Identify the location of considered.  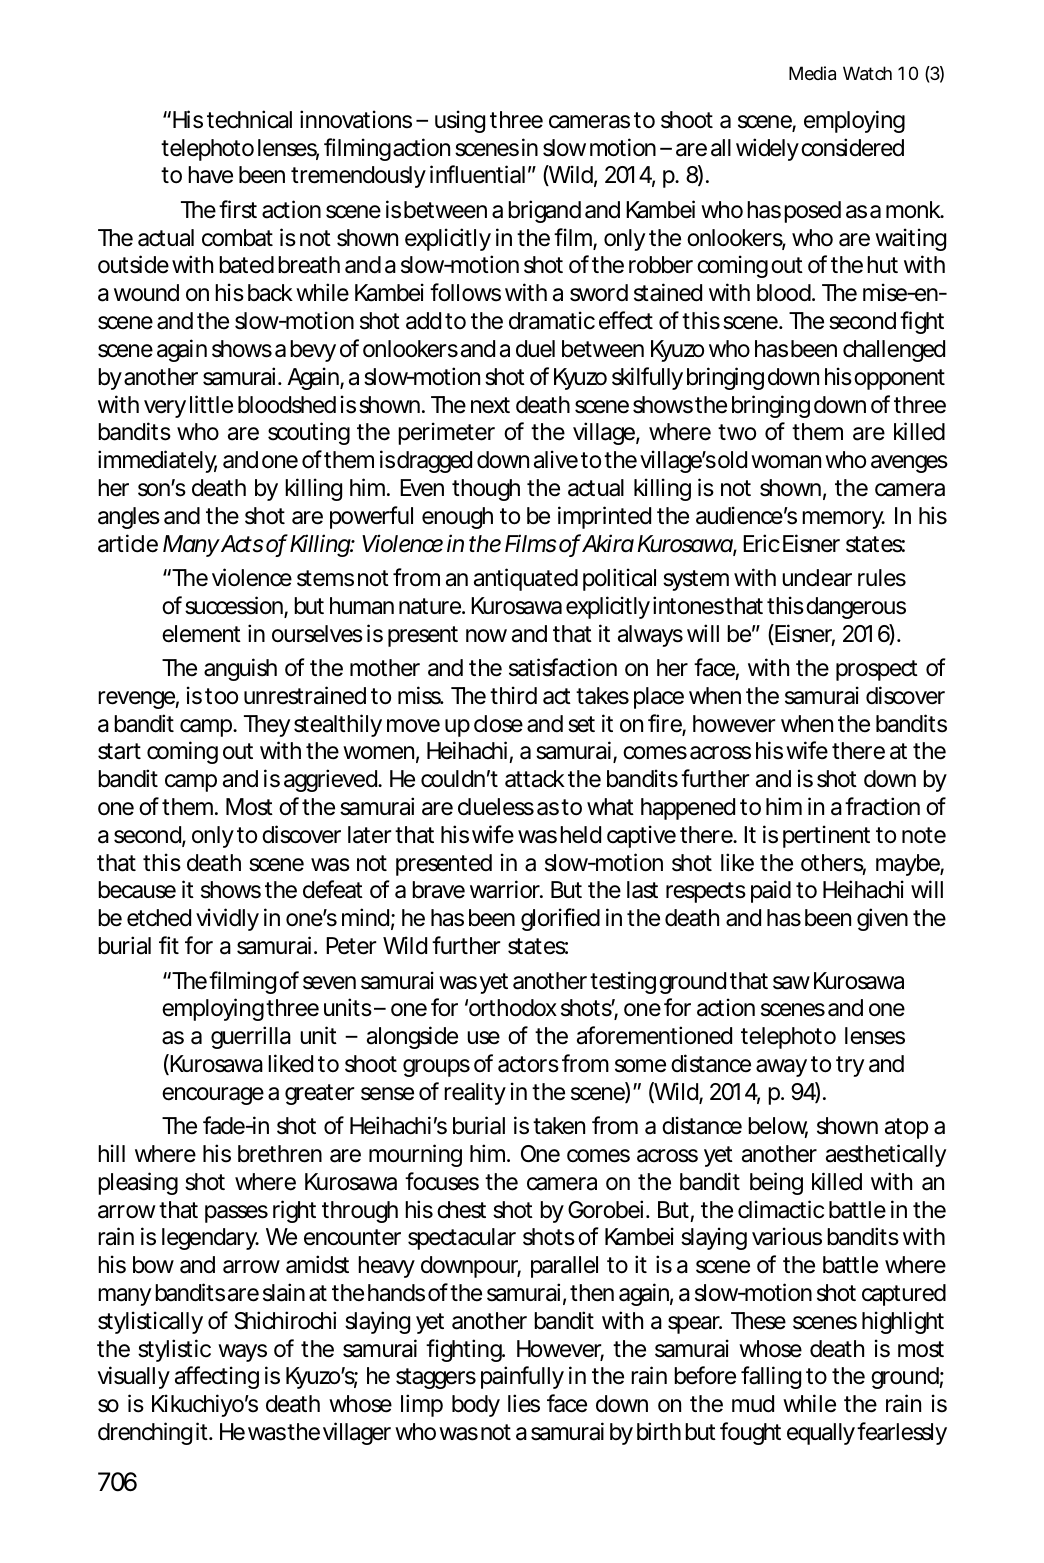
(852, 147).
